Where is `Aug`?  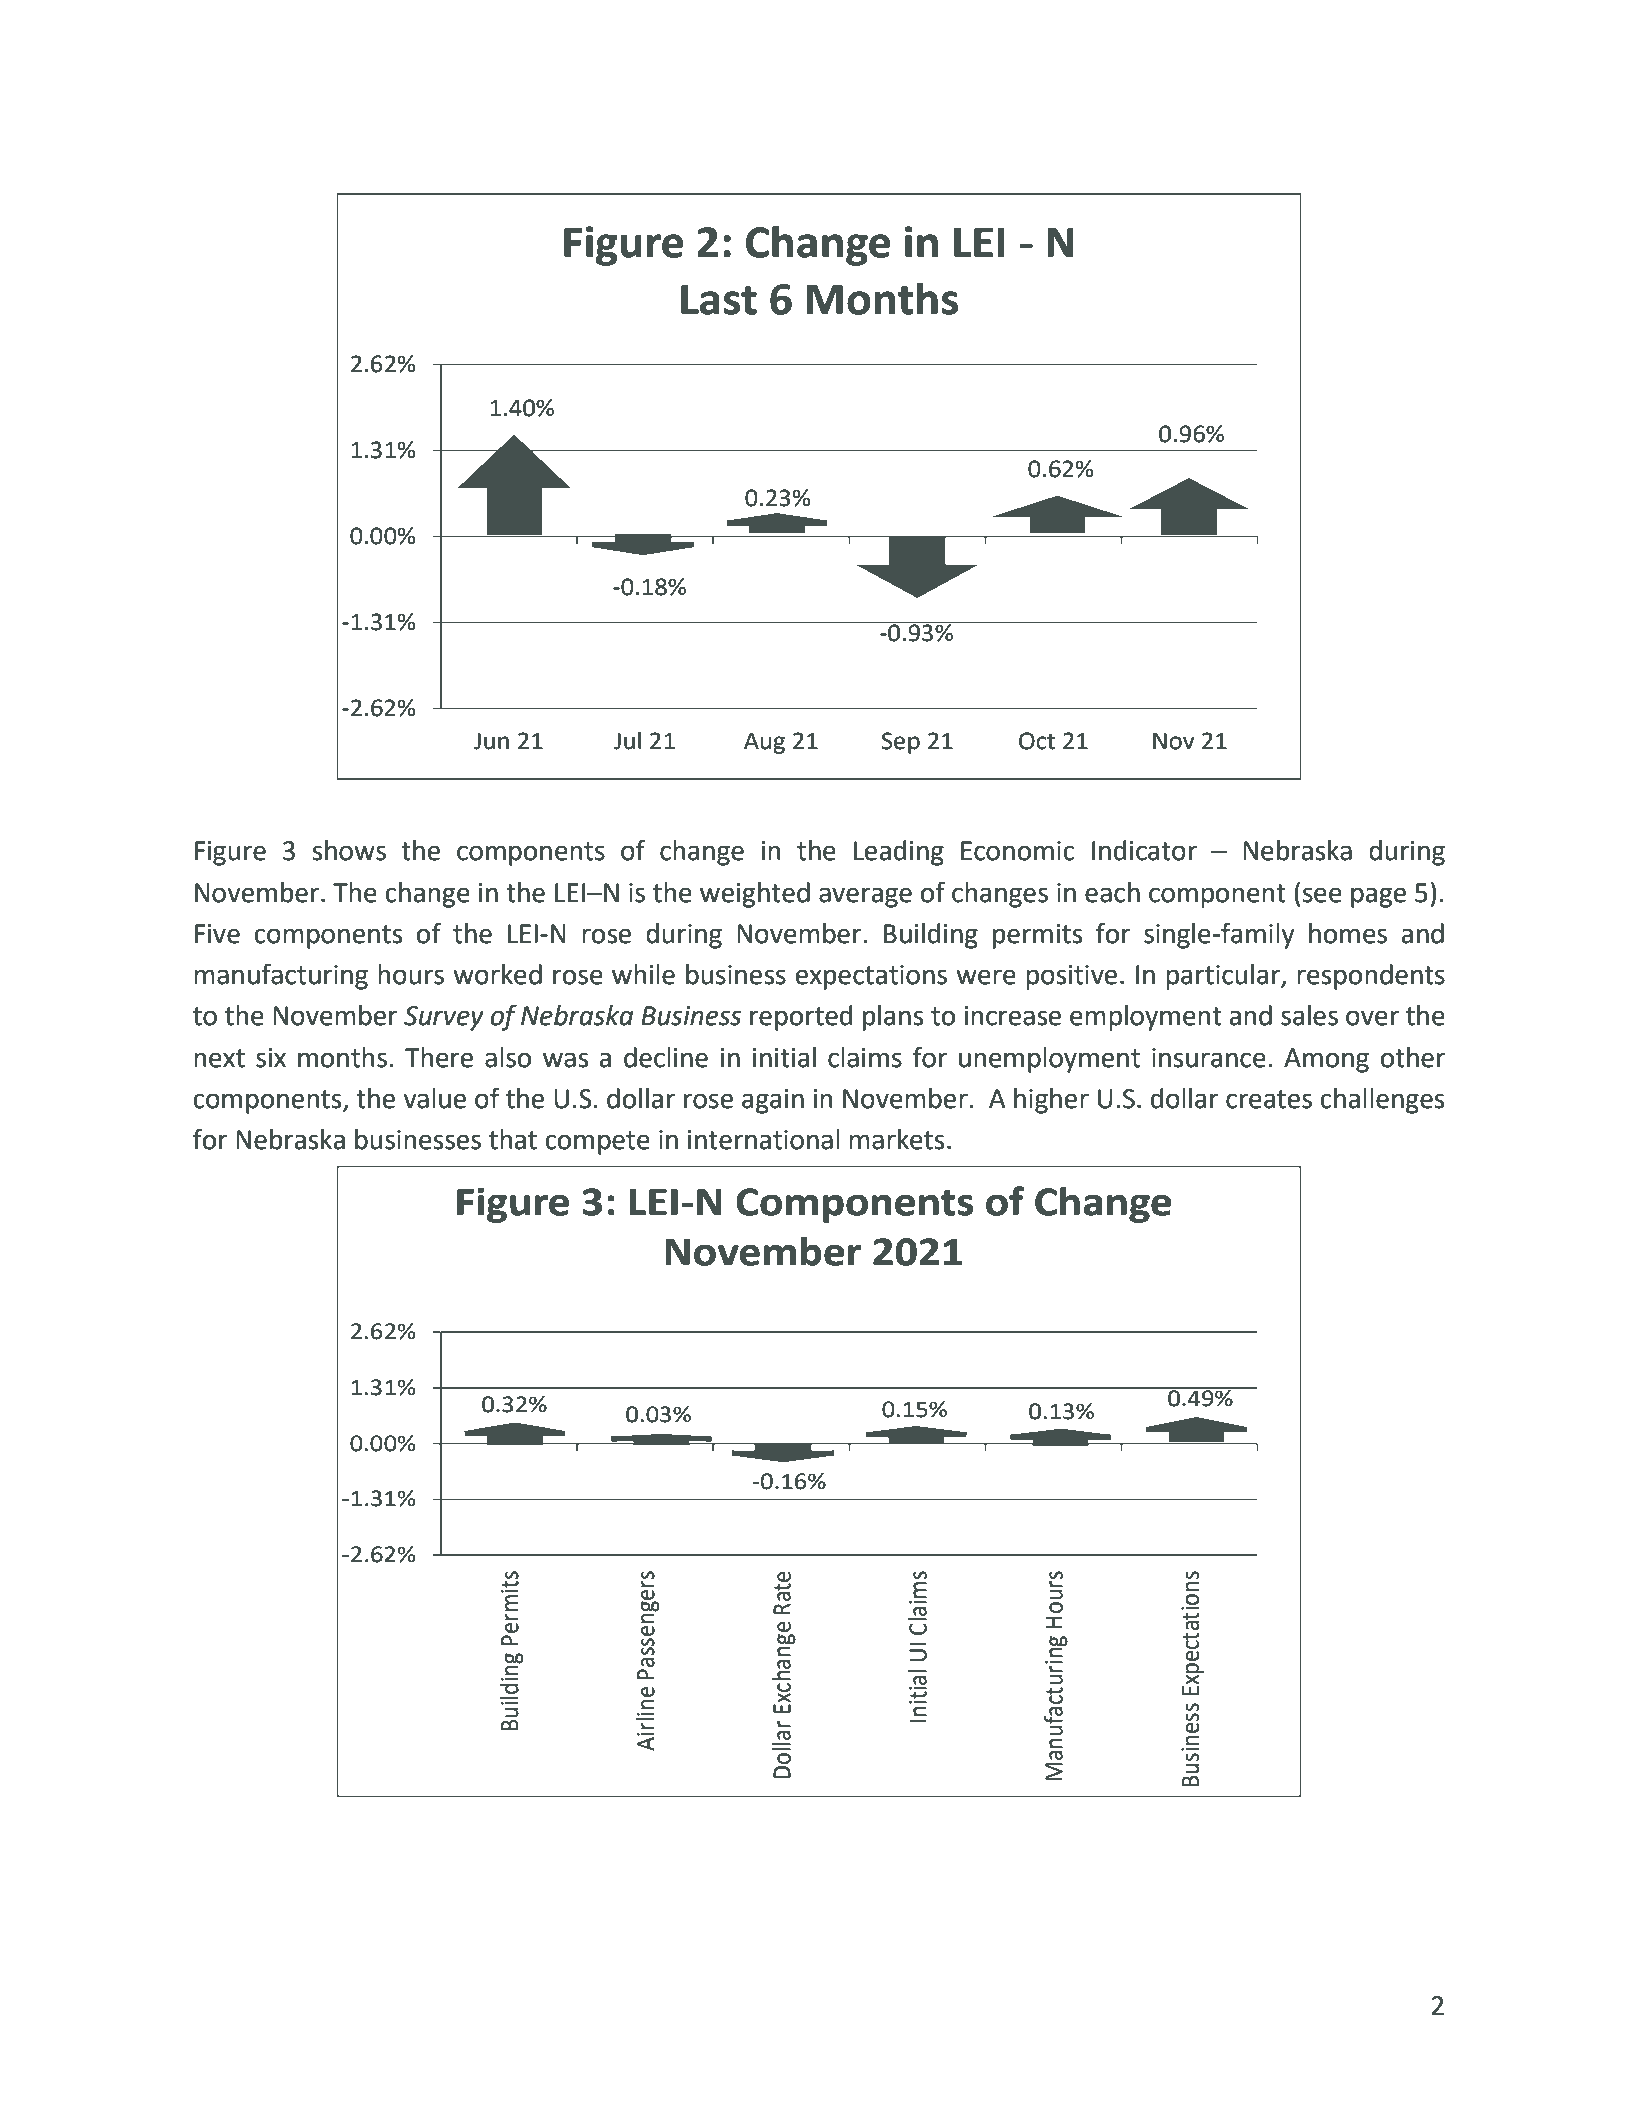
Aug is located at coordinates (764, 743).
